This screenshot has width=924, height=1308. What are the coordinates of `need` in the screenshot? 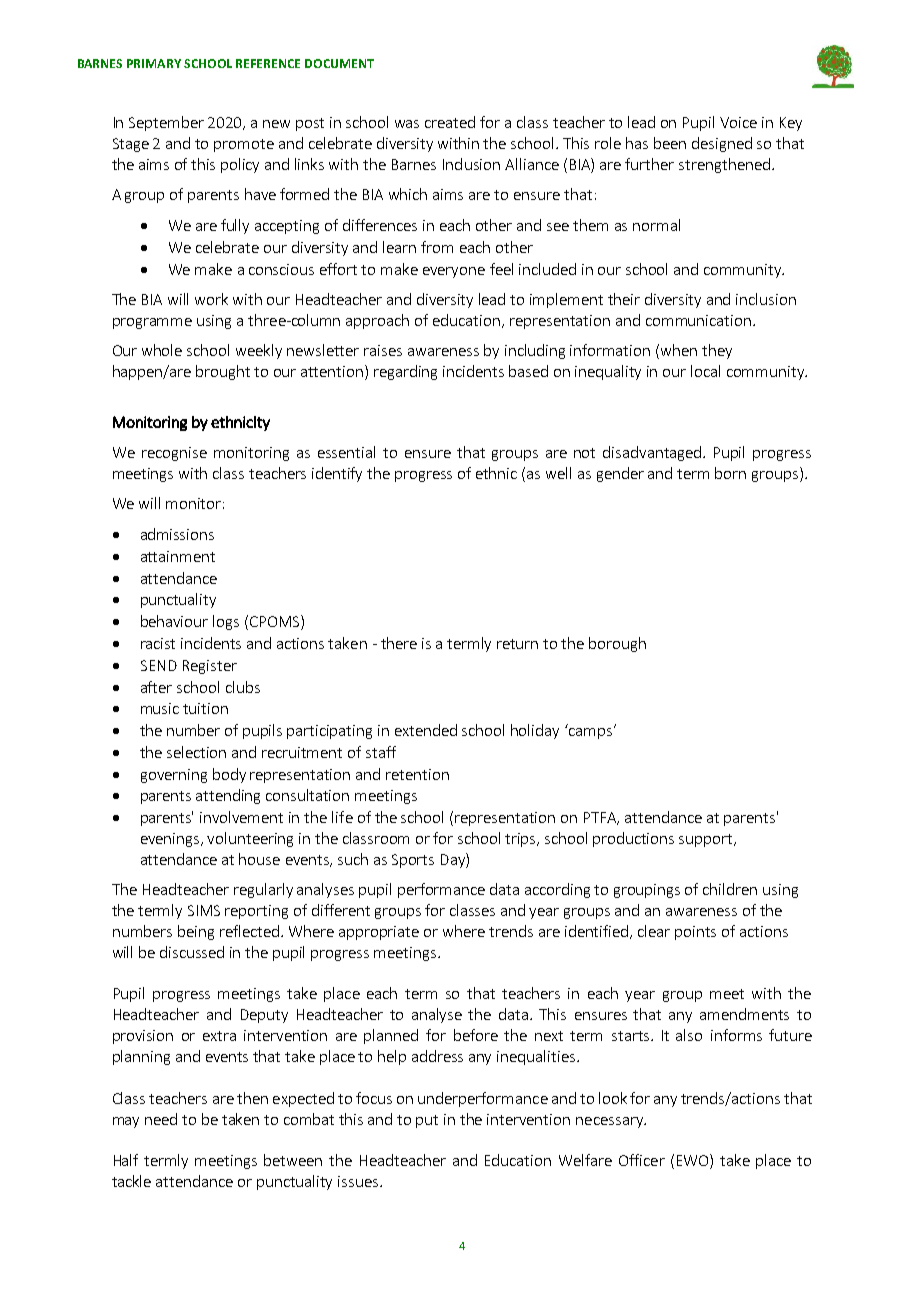 It's located at (161, 1119).
